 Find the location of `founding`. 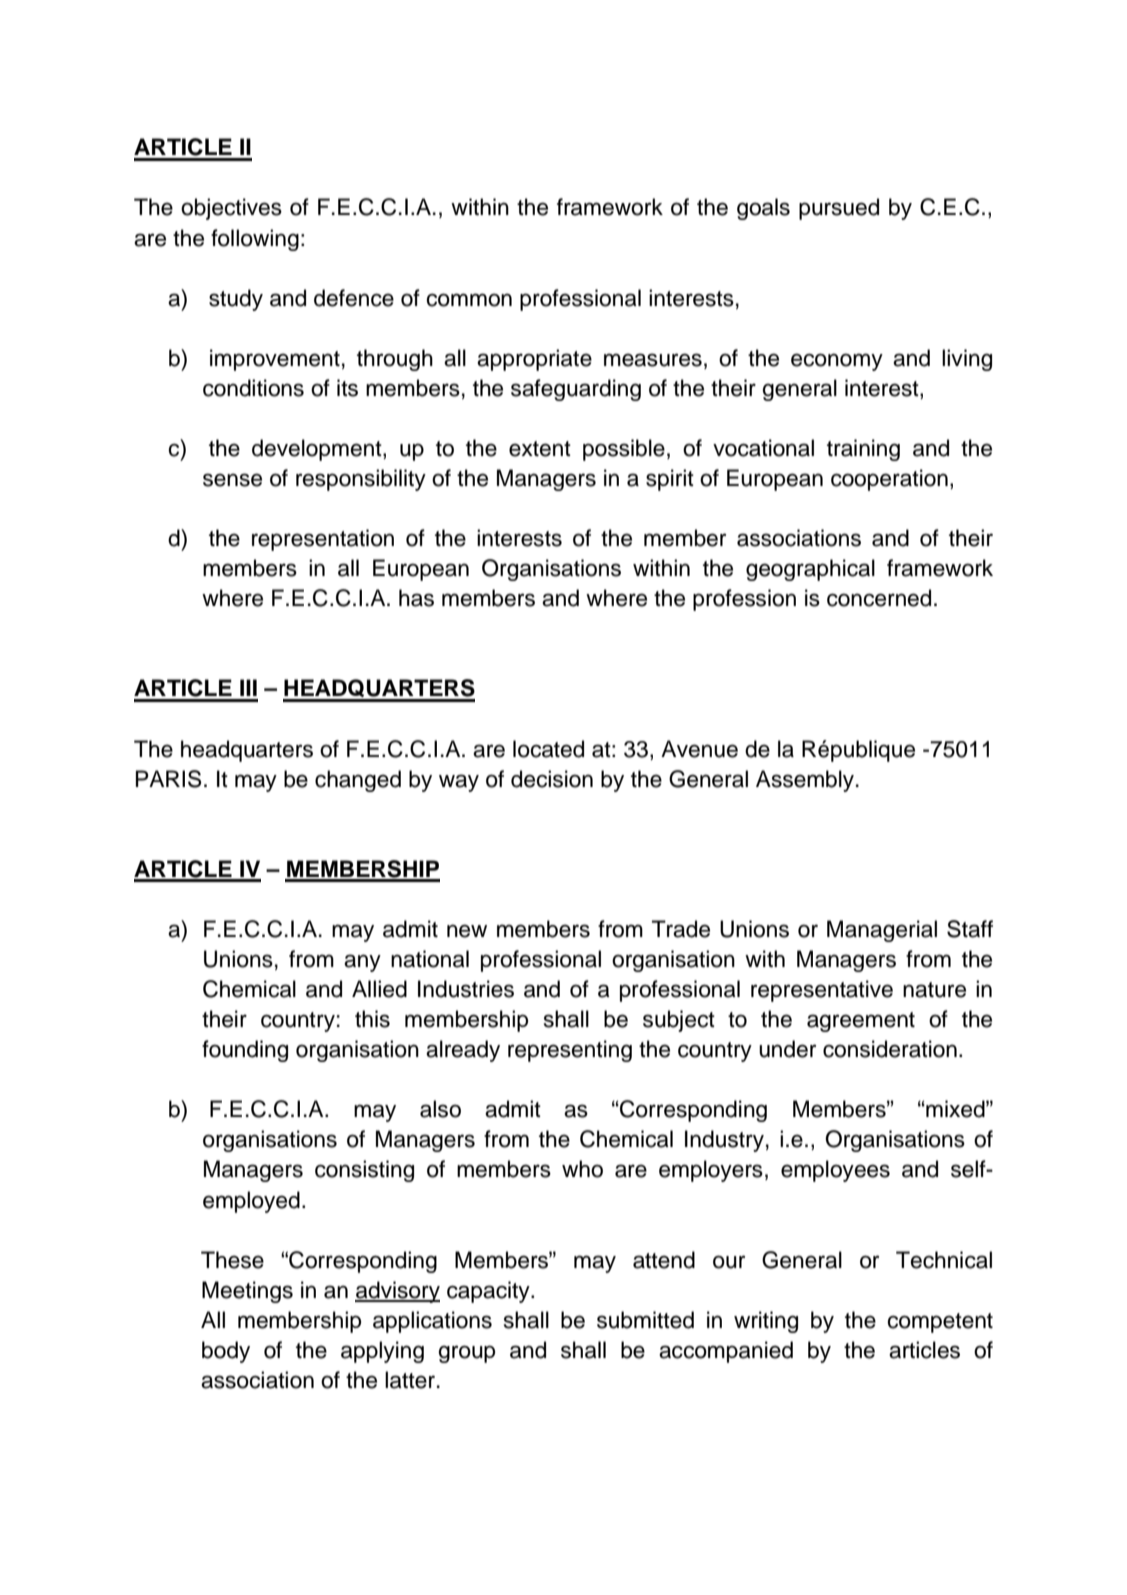

founding is located at coordinates (245, 1051).
